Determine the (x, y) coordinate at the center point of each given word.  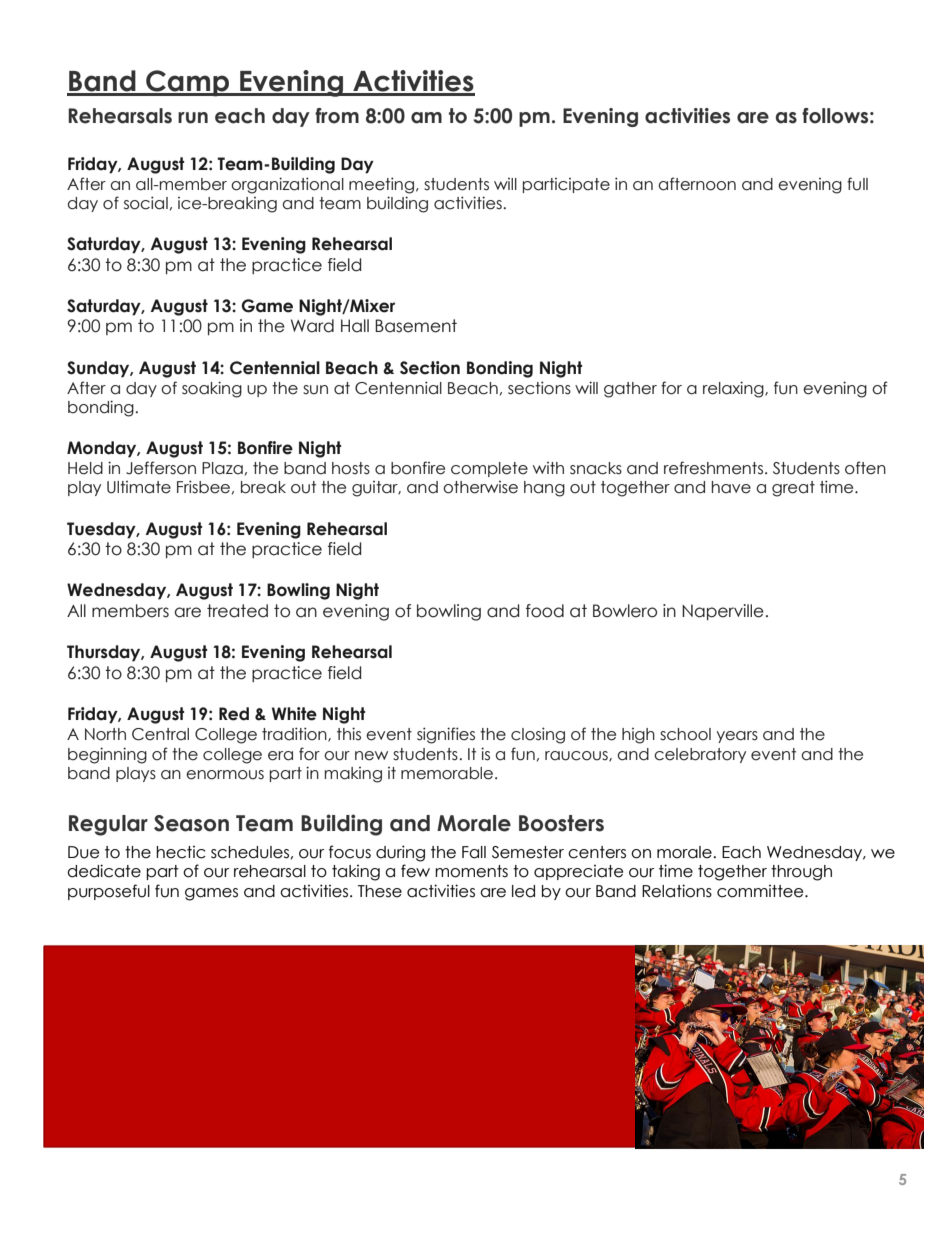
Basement (416, 326)
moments (471, 871)
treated (237, 611)
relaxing (734, 389)
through (801, 873)
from (337, 116)
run (193, 118)
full (857, 184)
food (545, 611)
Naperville (723, 612)
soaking (212, 389)
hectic (181, 852)
